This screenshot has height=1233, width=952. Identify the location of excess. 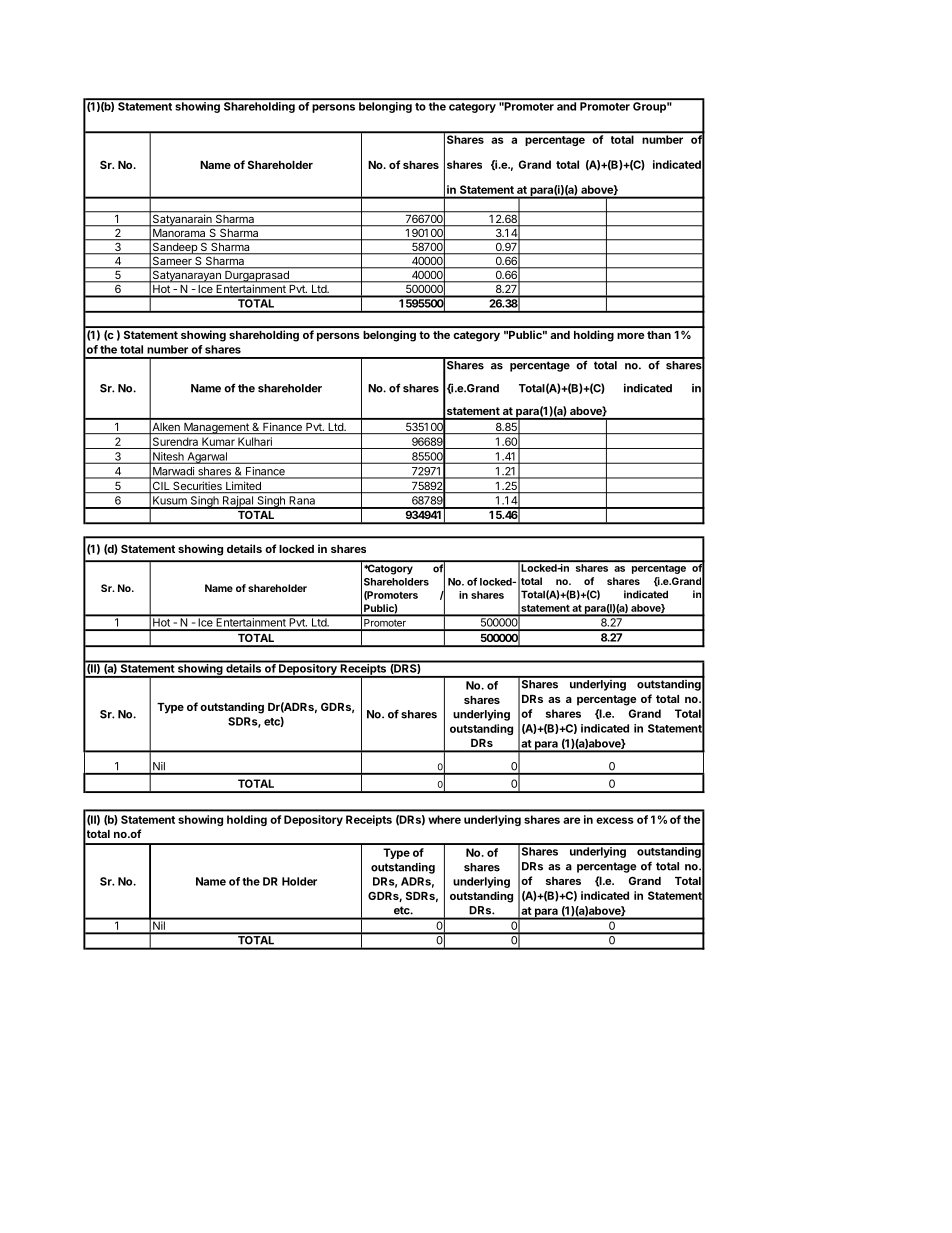
(615, 820).
